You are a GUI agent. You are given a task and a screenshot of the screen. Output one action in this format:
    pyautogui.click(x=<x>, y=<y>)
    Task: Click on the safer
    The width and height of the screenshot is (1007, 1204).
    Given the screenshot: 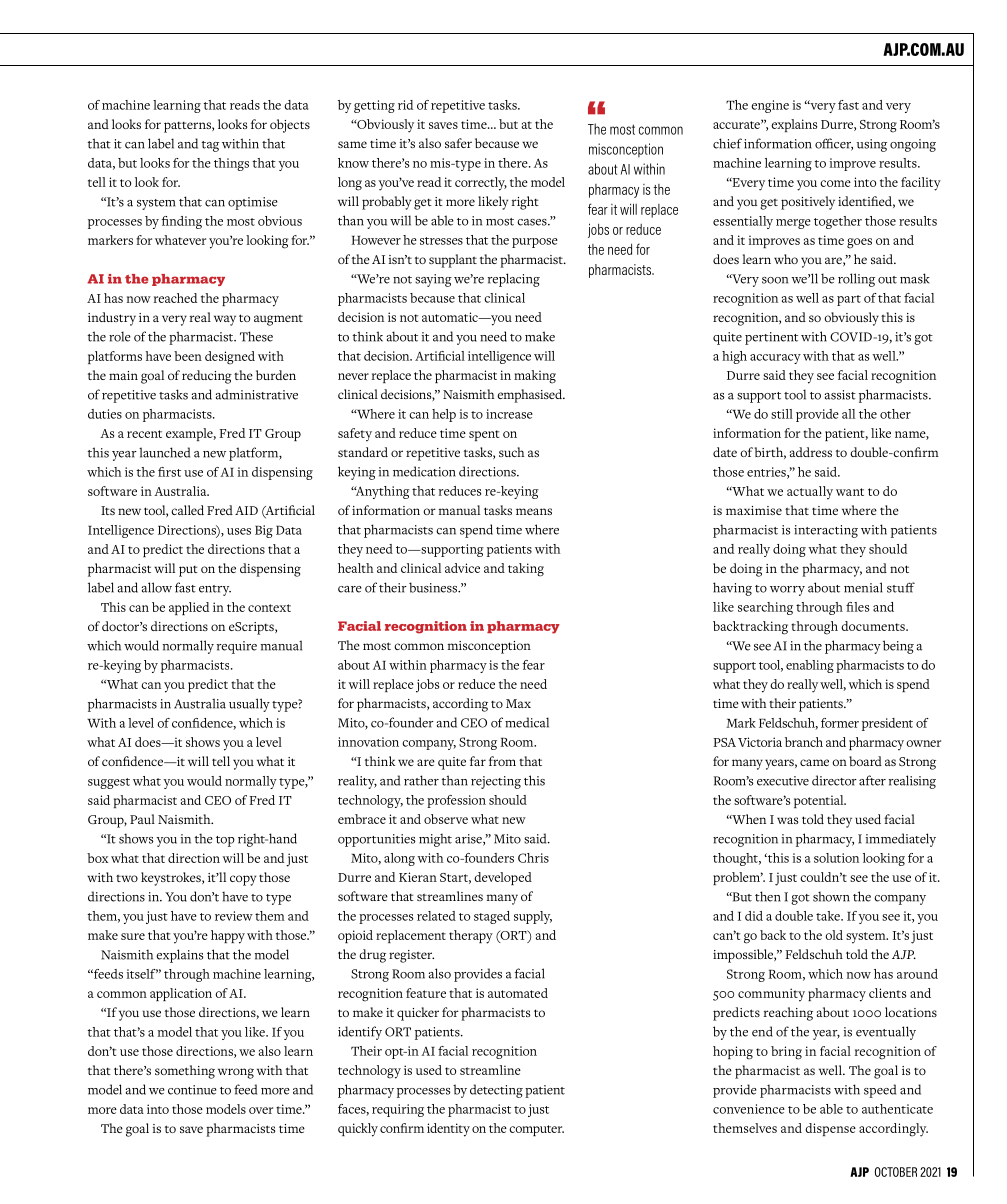 What is the action you would take?
    pyautogui.click(x=458, y=143)
